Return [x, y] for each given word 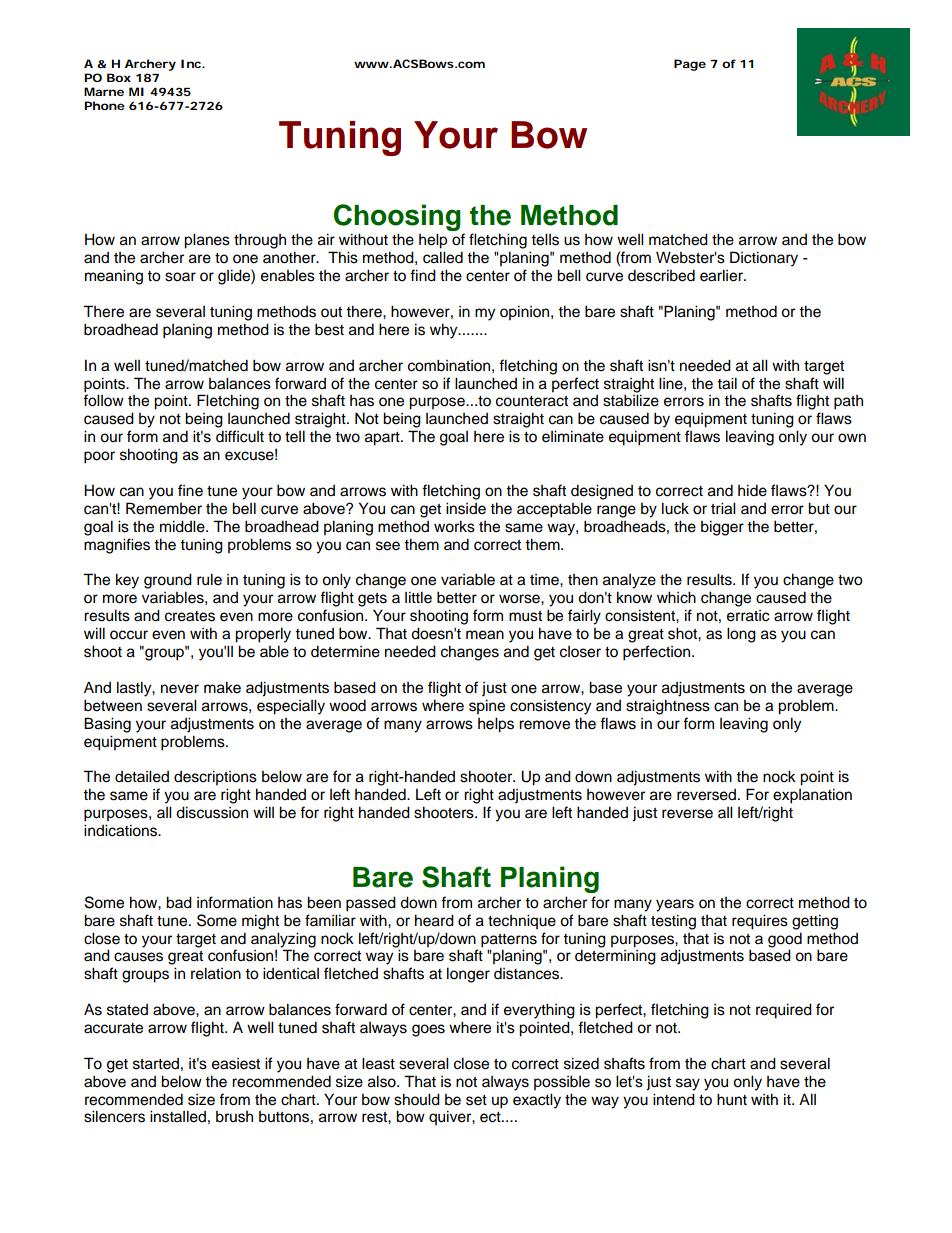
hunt [732, 1099]
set [476, 1100]
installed [178, 1116]
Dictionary [764, 259]
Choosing [397, 217]
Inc [193, 63]
